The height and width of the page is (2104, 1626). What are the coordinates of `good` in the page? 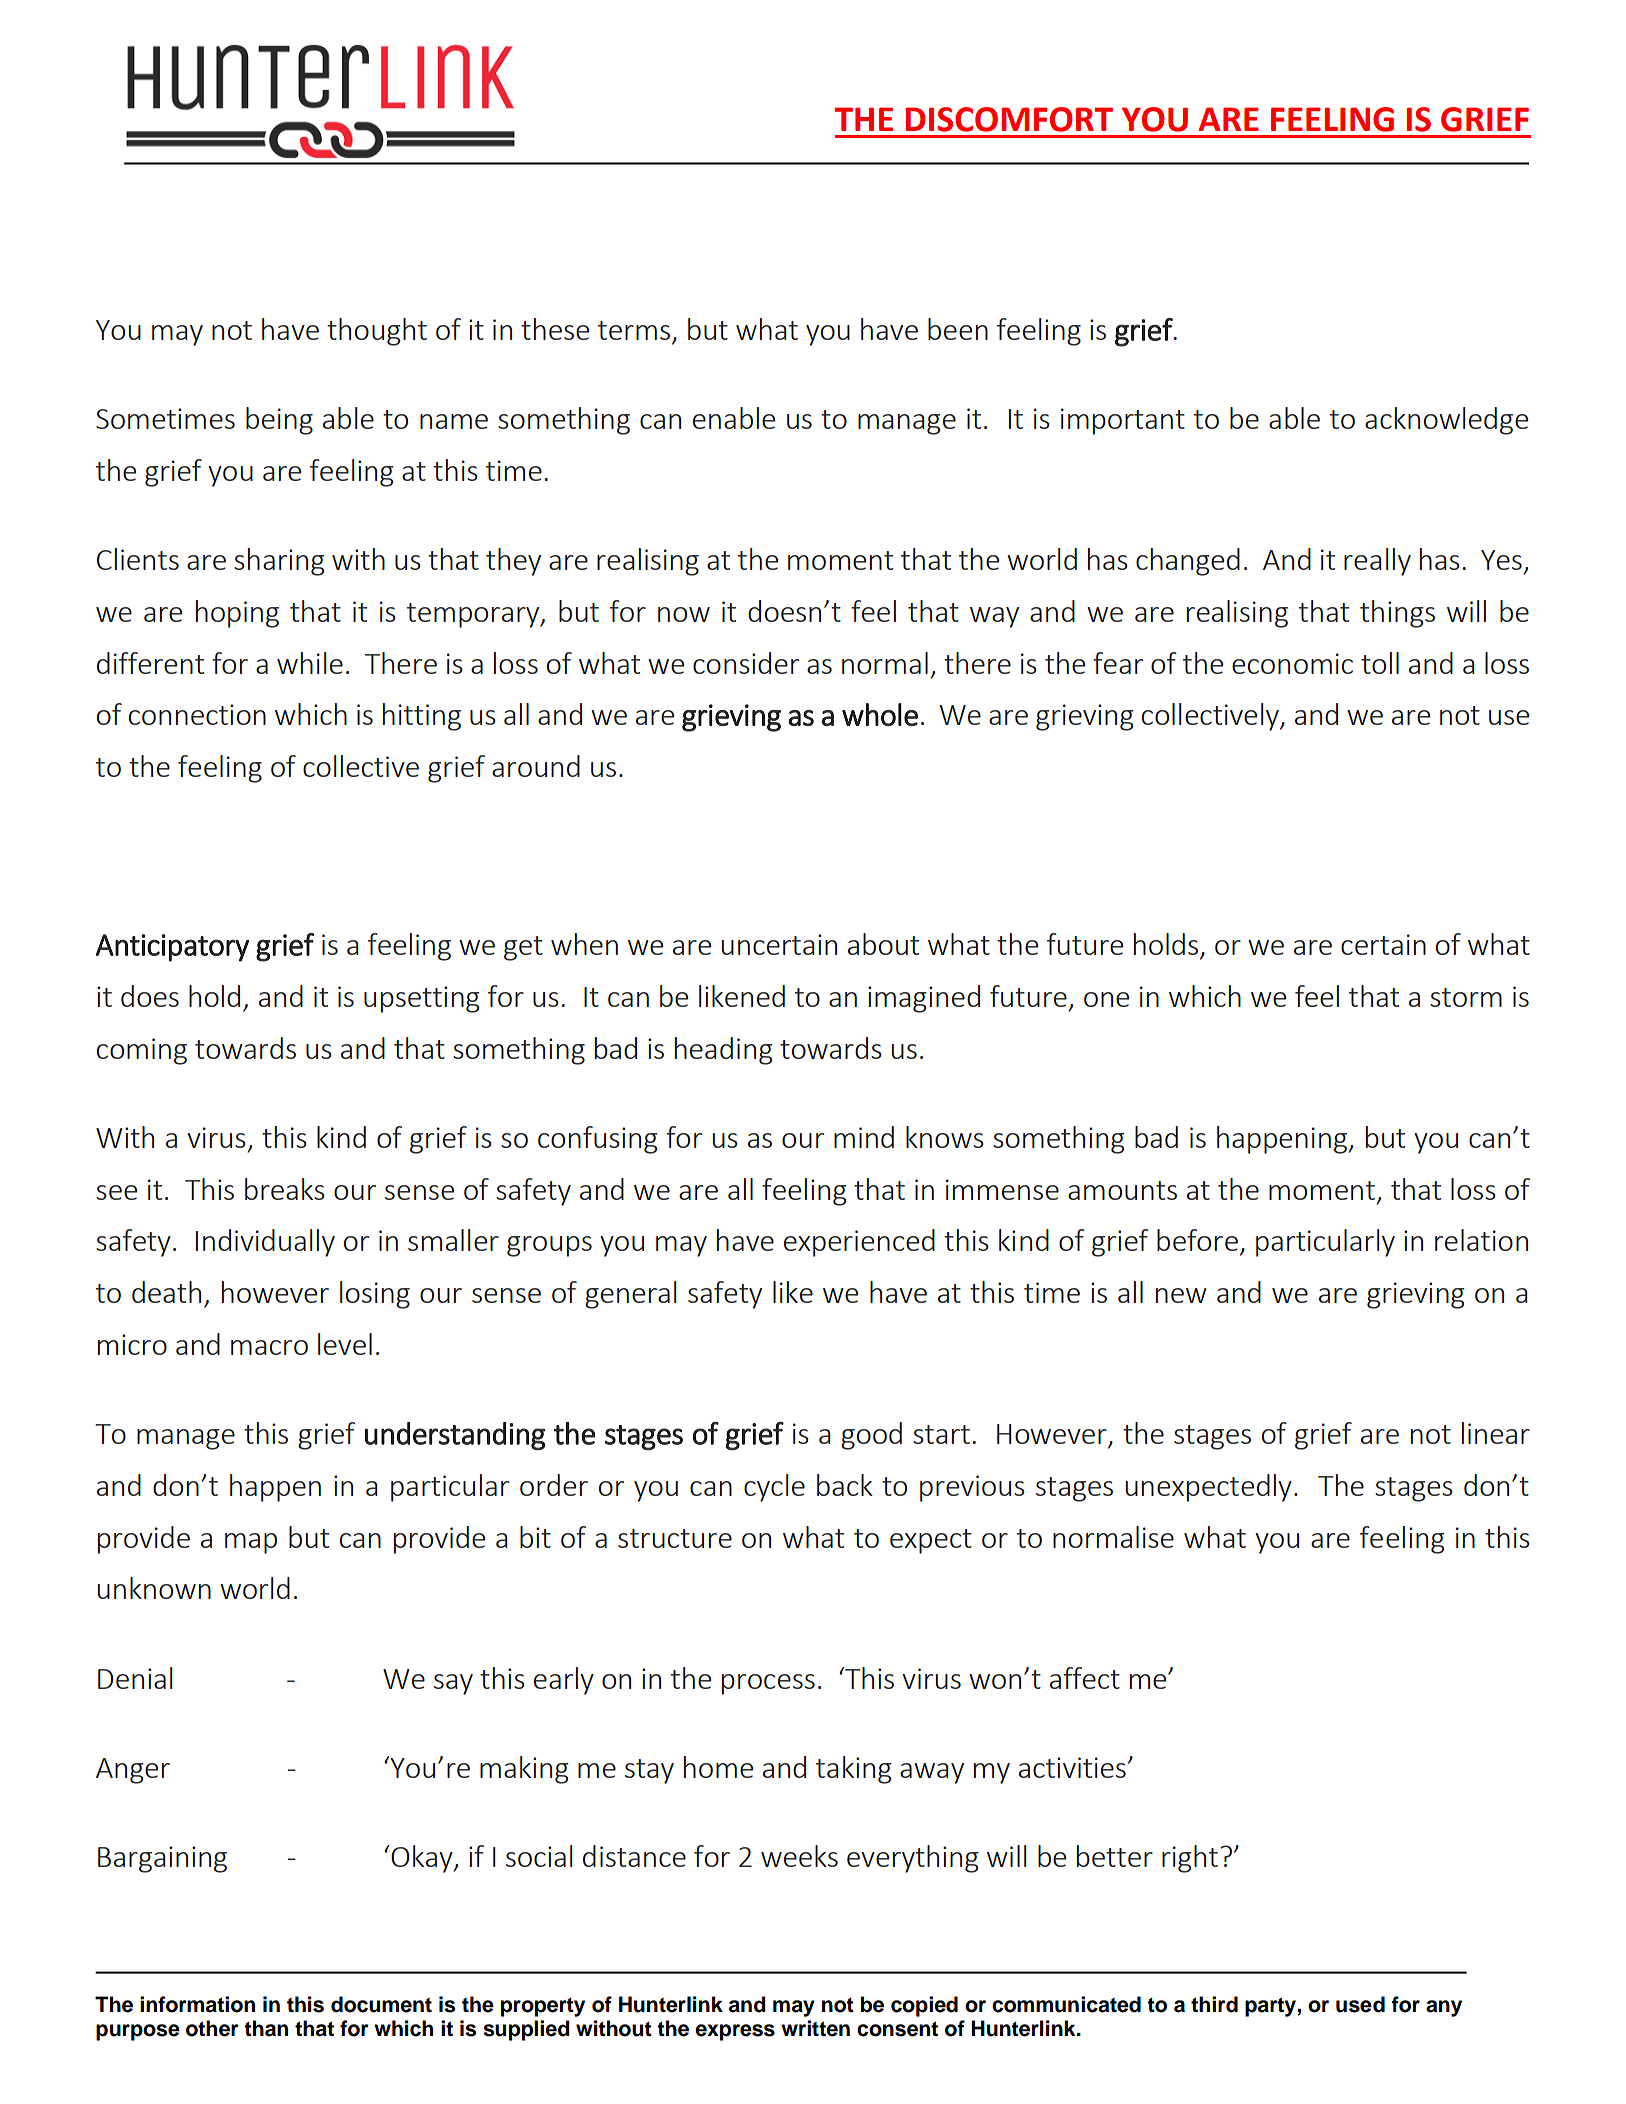 It's located at (871, 1436).
